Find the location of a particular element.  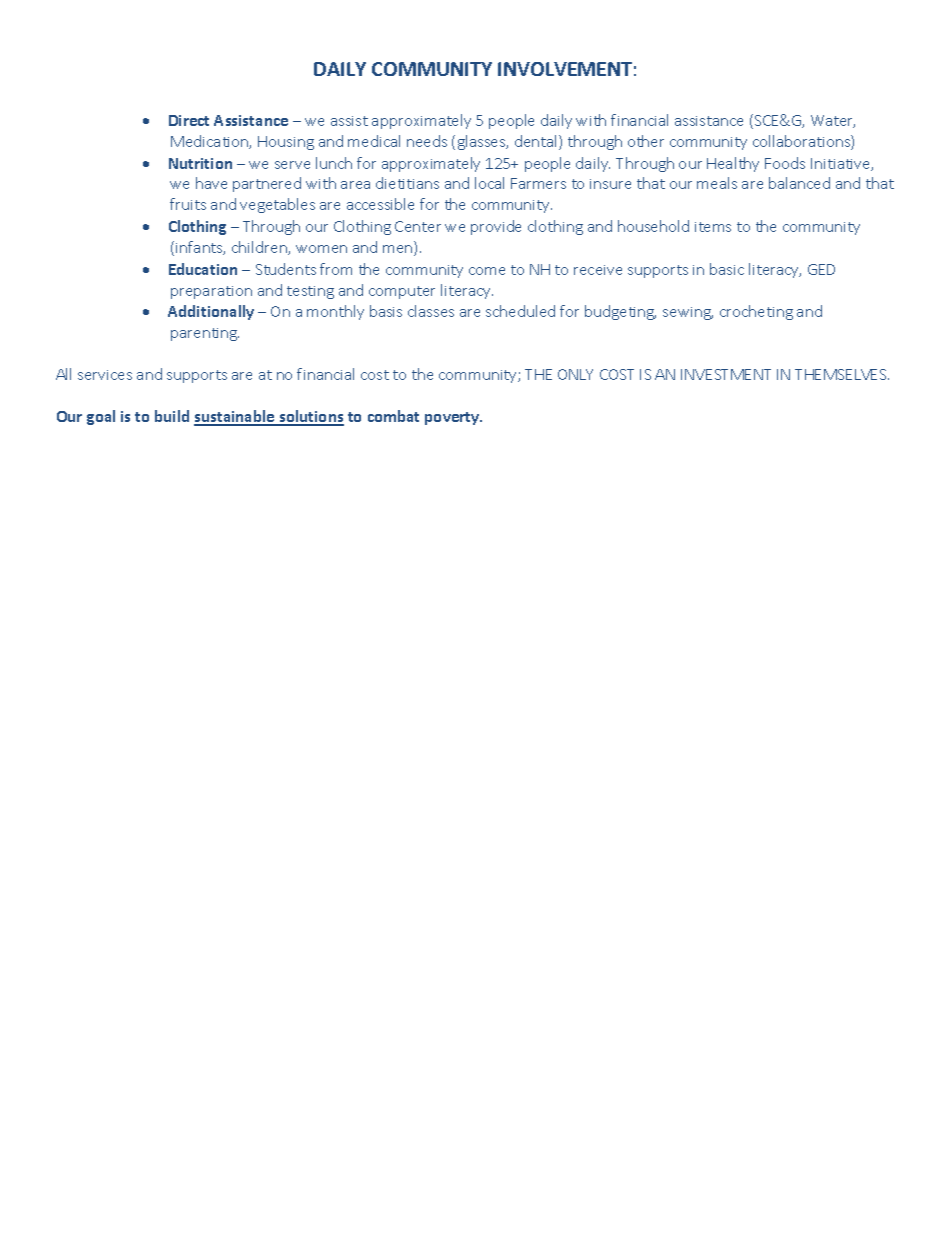

local is located at coordinates (489, 183).
